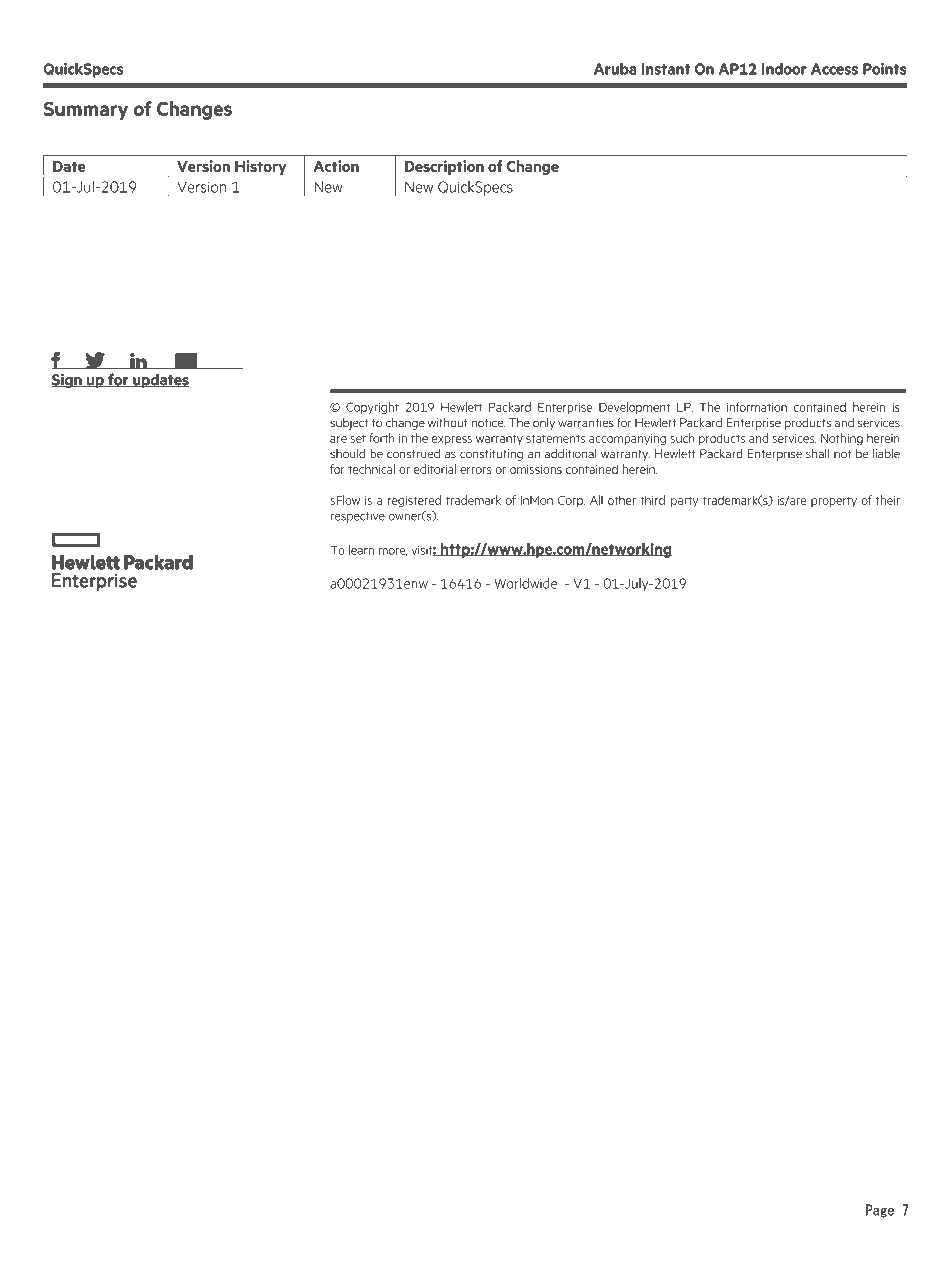  Describe the element at coordinates (414, 501) in the document. I see `registered` at that location.
